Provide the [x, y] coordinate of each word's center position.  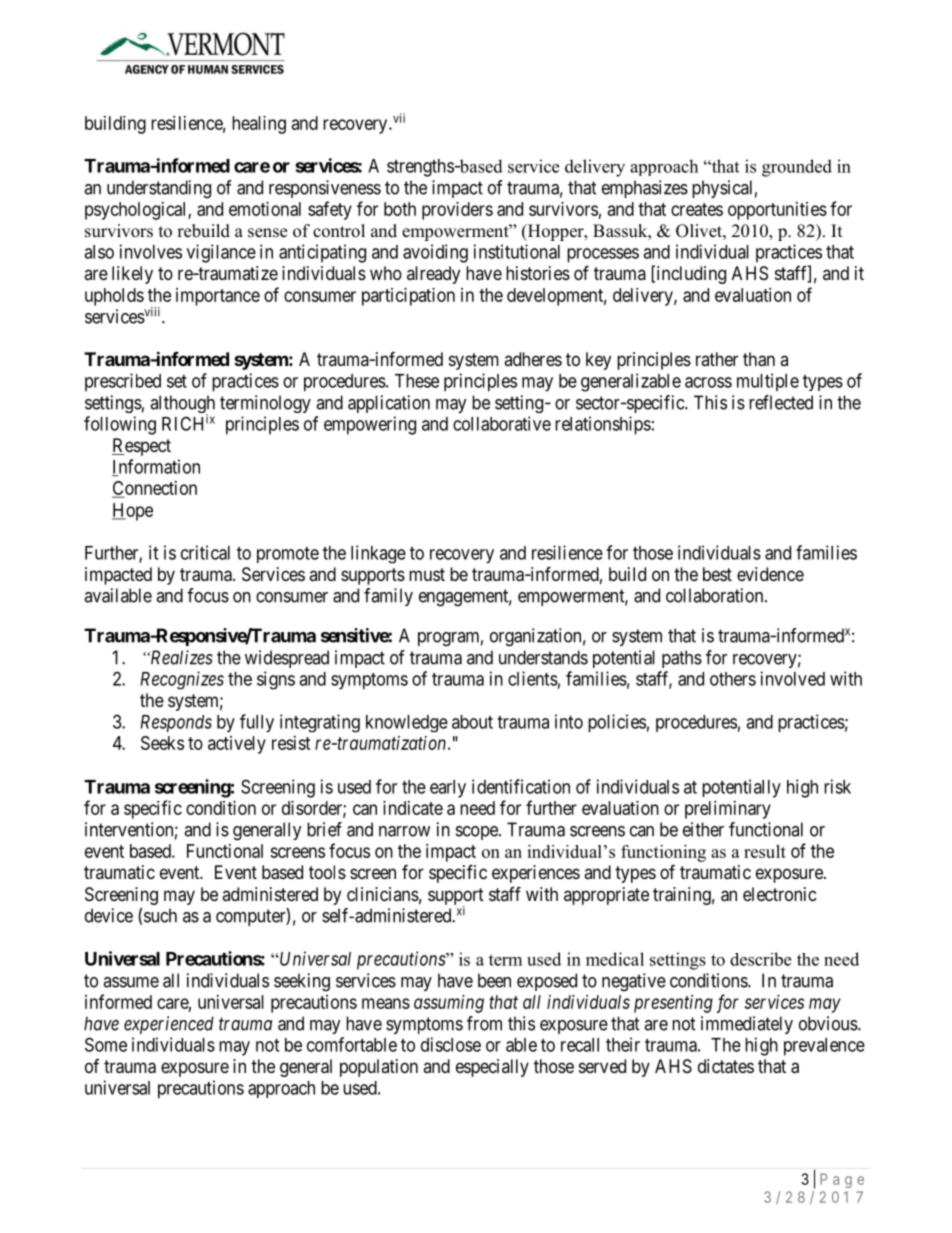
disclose [451, 1044]
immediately [747, 1025]
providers [457, 211]
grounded [797, 168]
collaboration [716, 595]
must [427, 574]
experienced [169, 1025]
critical [205, 552]
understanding [159, 189]
